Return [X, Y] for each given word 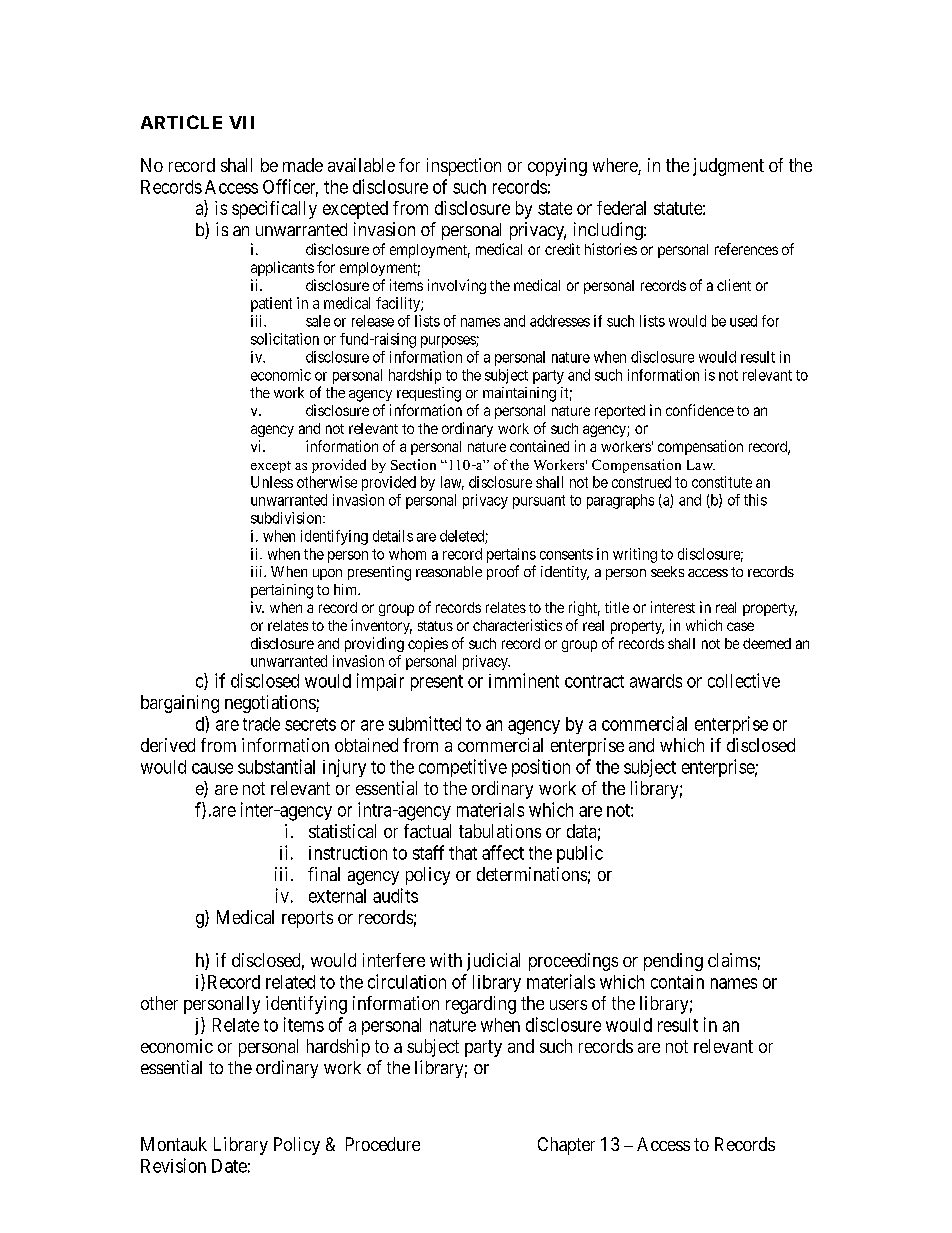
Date [229, 1166]
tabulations [500, 831]
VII [241, 122]
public [580, 854]
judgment [728, 167]
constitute [722, 482]
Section [413, 464]
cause [212, 768]
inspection [464, 167]
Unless [272, 482]
